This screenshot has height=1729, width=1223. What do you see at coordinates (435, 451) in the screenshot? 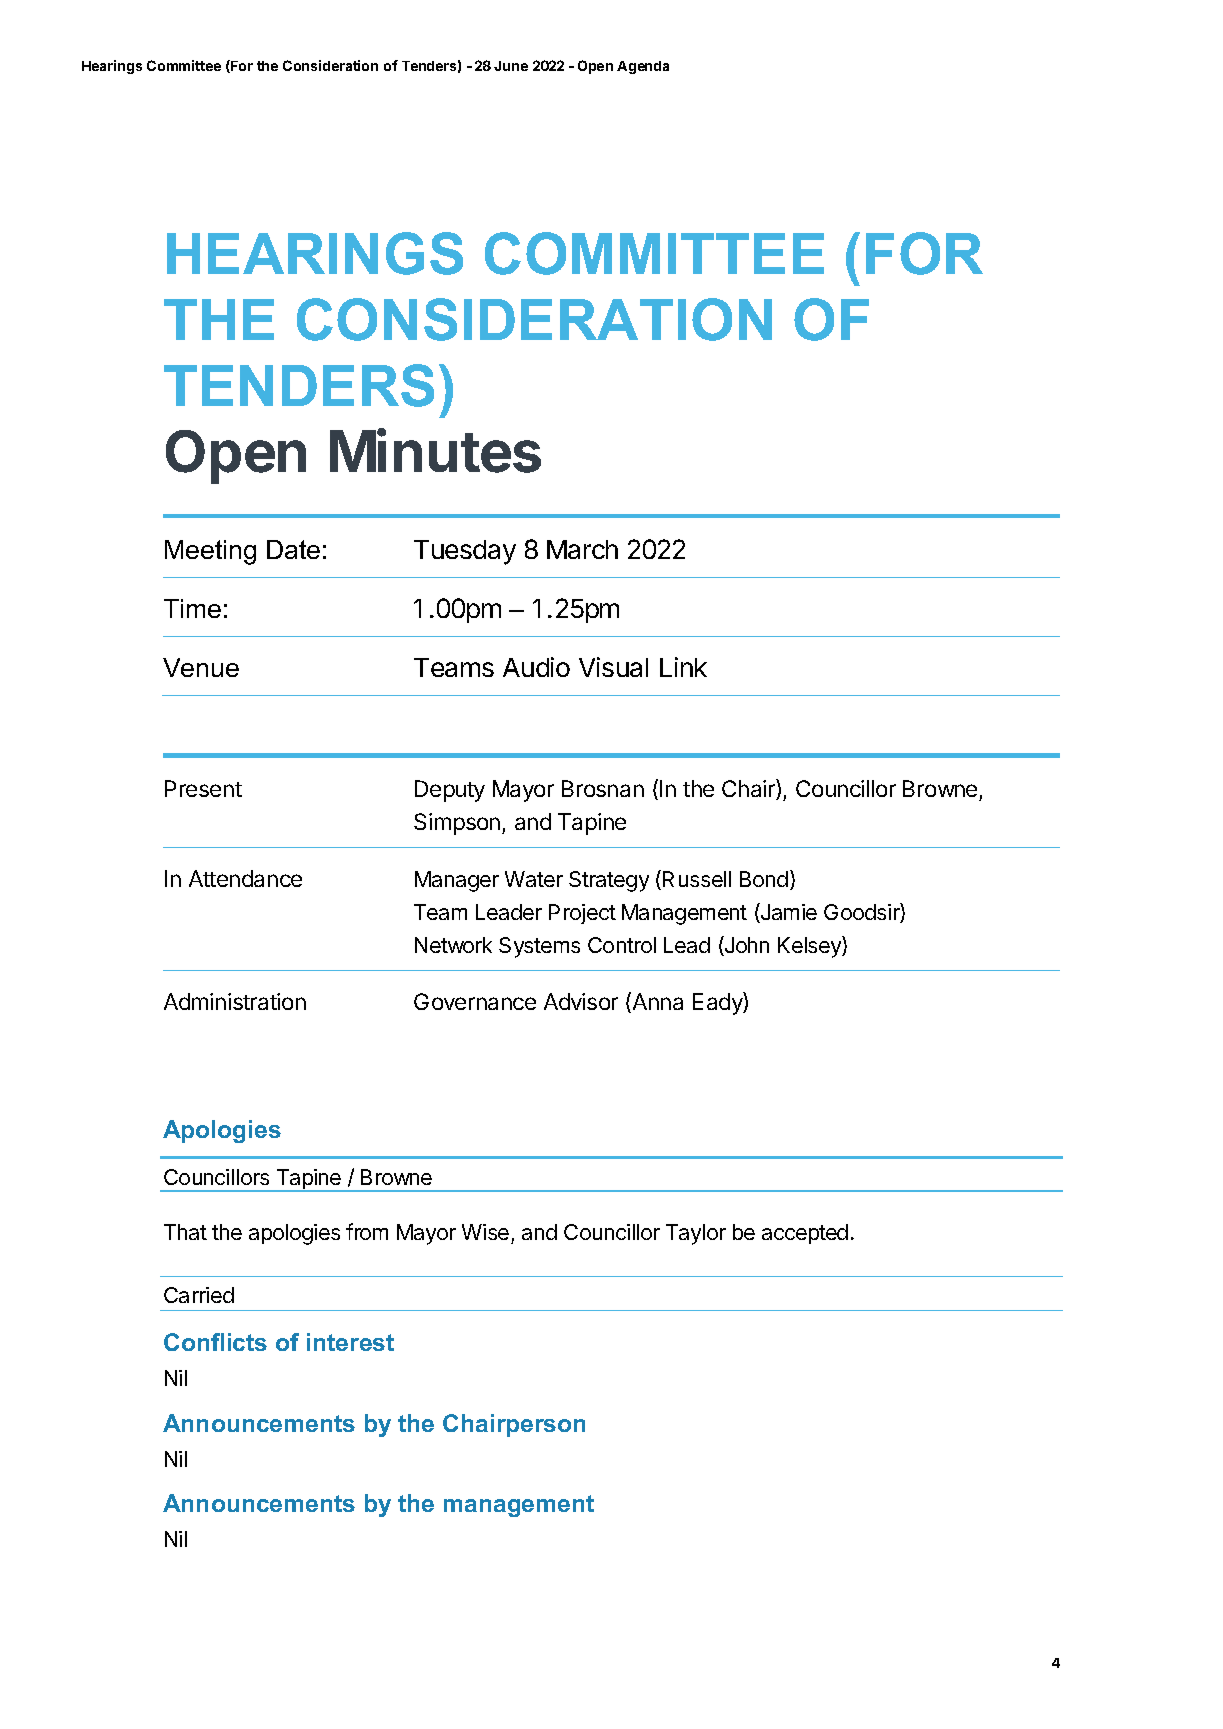
I see `Minutes` at bounding box center [435, 451].
